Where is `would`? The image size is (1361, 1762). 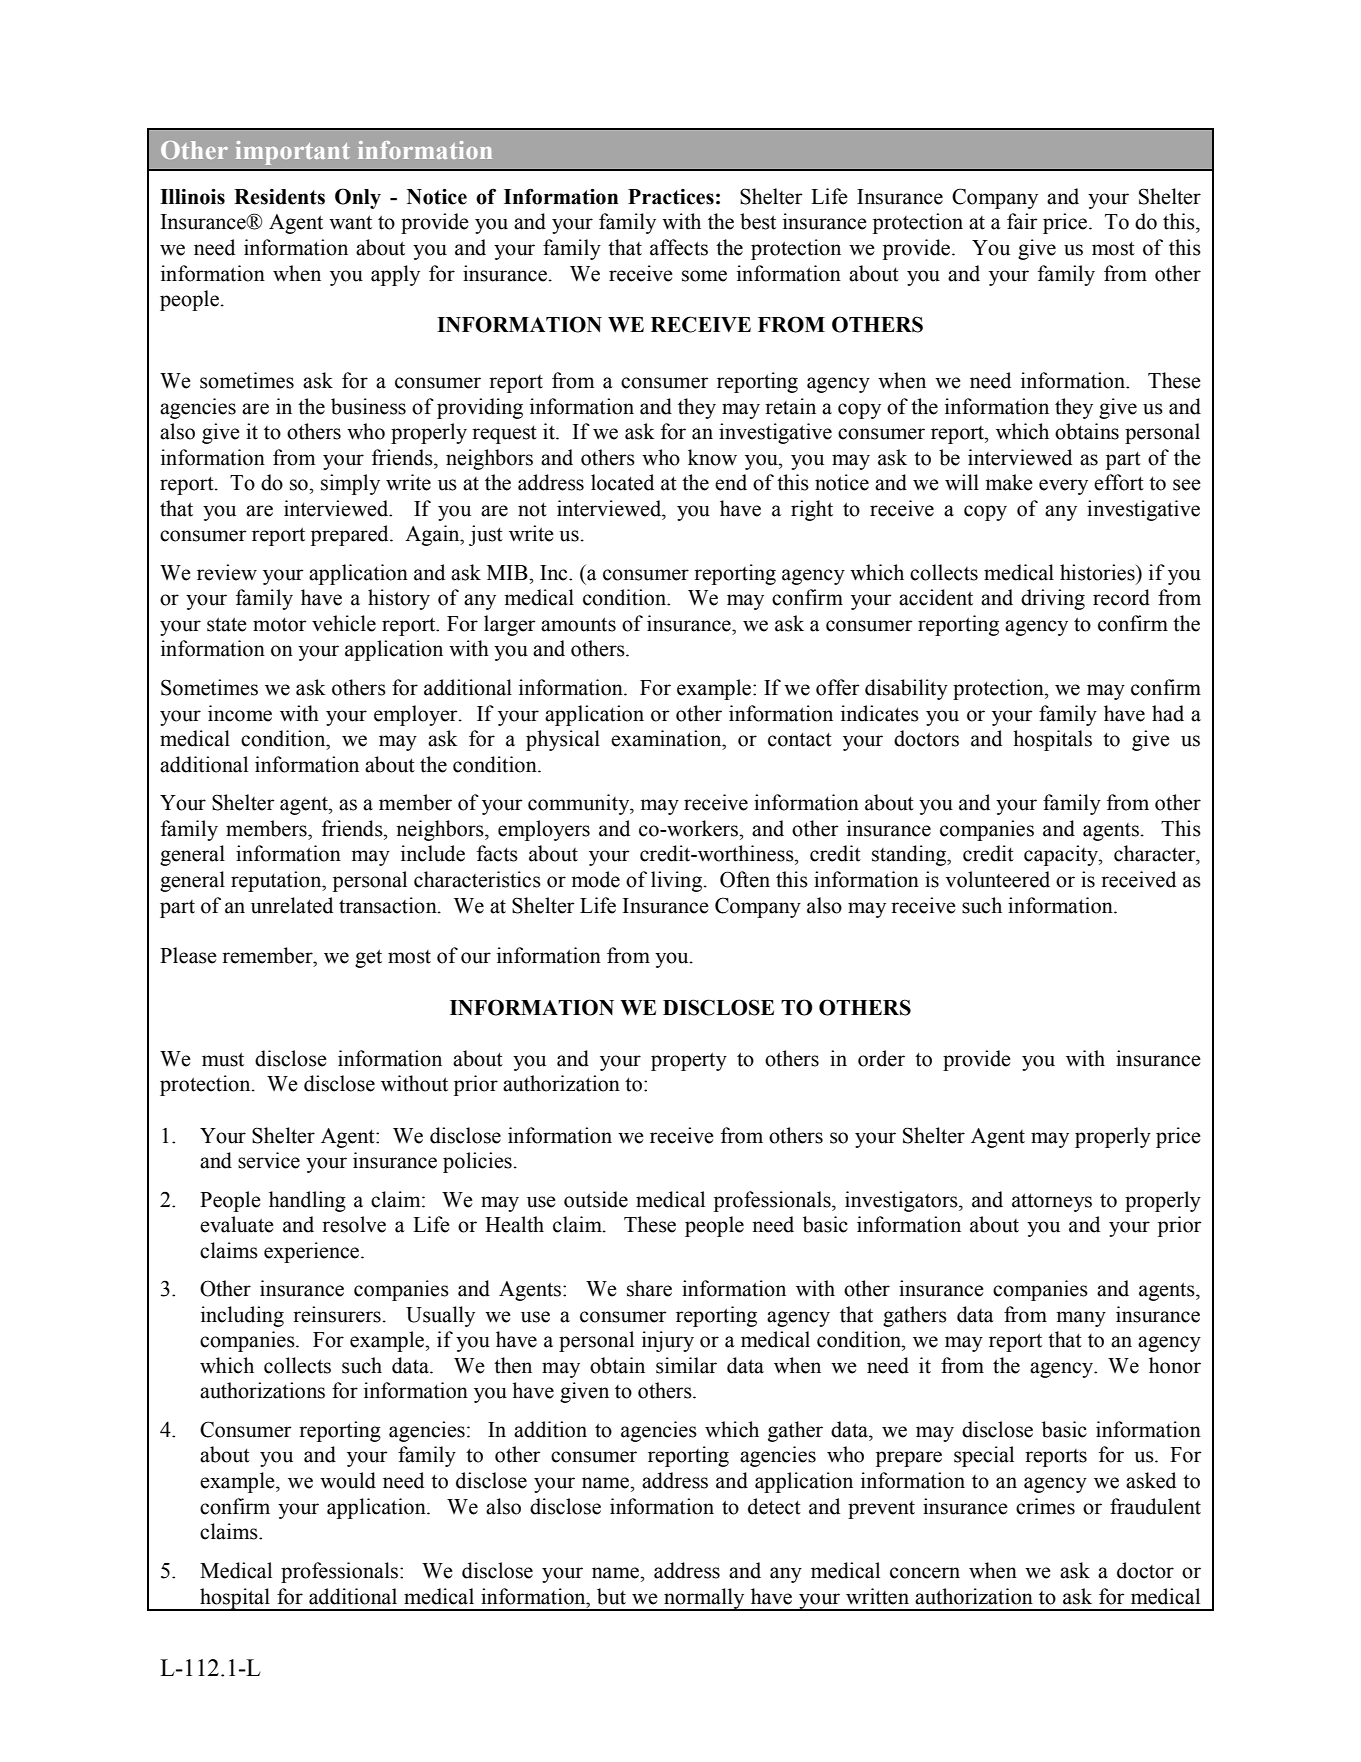 would is located at coordinates (348, 1480).
